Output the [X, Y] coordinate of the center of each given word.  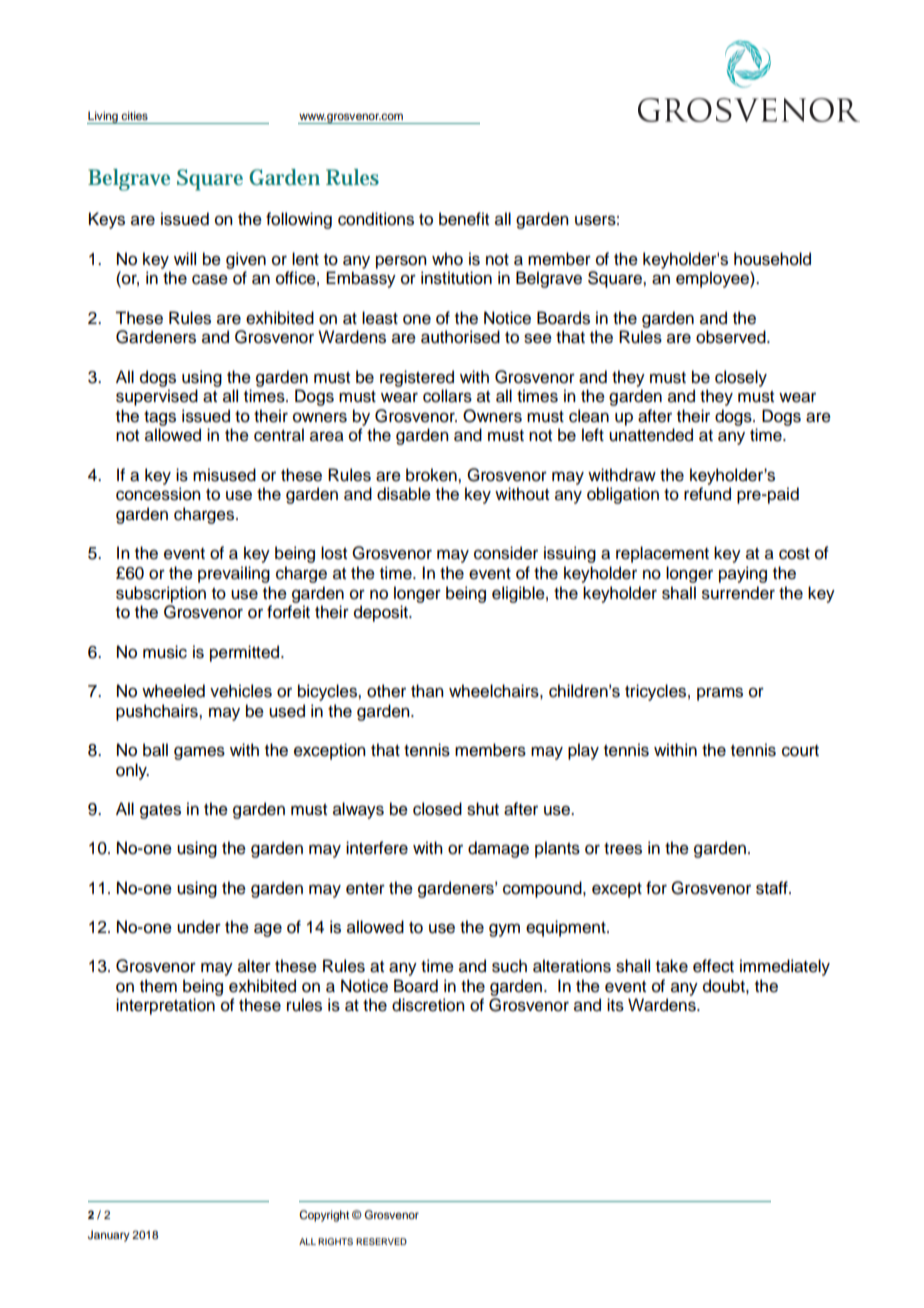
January [109, 1236]
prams [720, 694]
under [199, 927]
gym [504, 930]
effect [713, 966]
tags [160, 418]
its [615, 1005]
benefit [464, 219]
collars [447, 396]
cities [134, 115]
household [772, 259]
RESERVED [381, 1241]
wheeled [173, 691]
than [427, 691]
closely [741, 378]
